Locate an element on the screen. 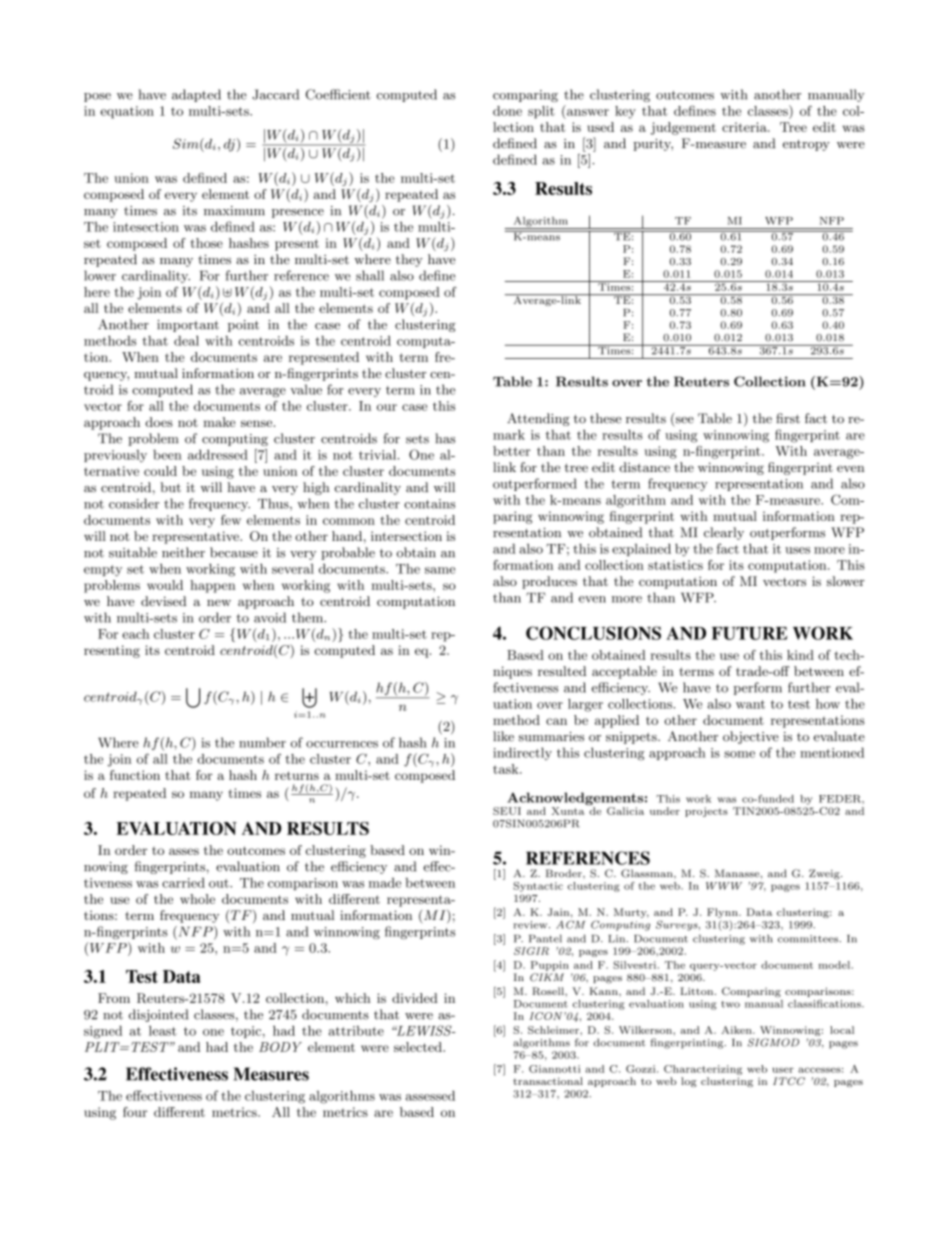 This screenshot has height=1233, width=952. criteria is located at coordinates (745, 127).
